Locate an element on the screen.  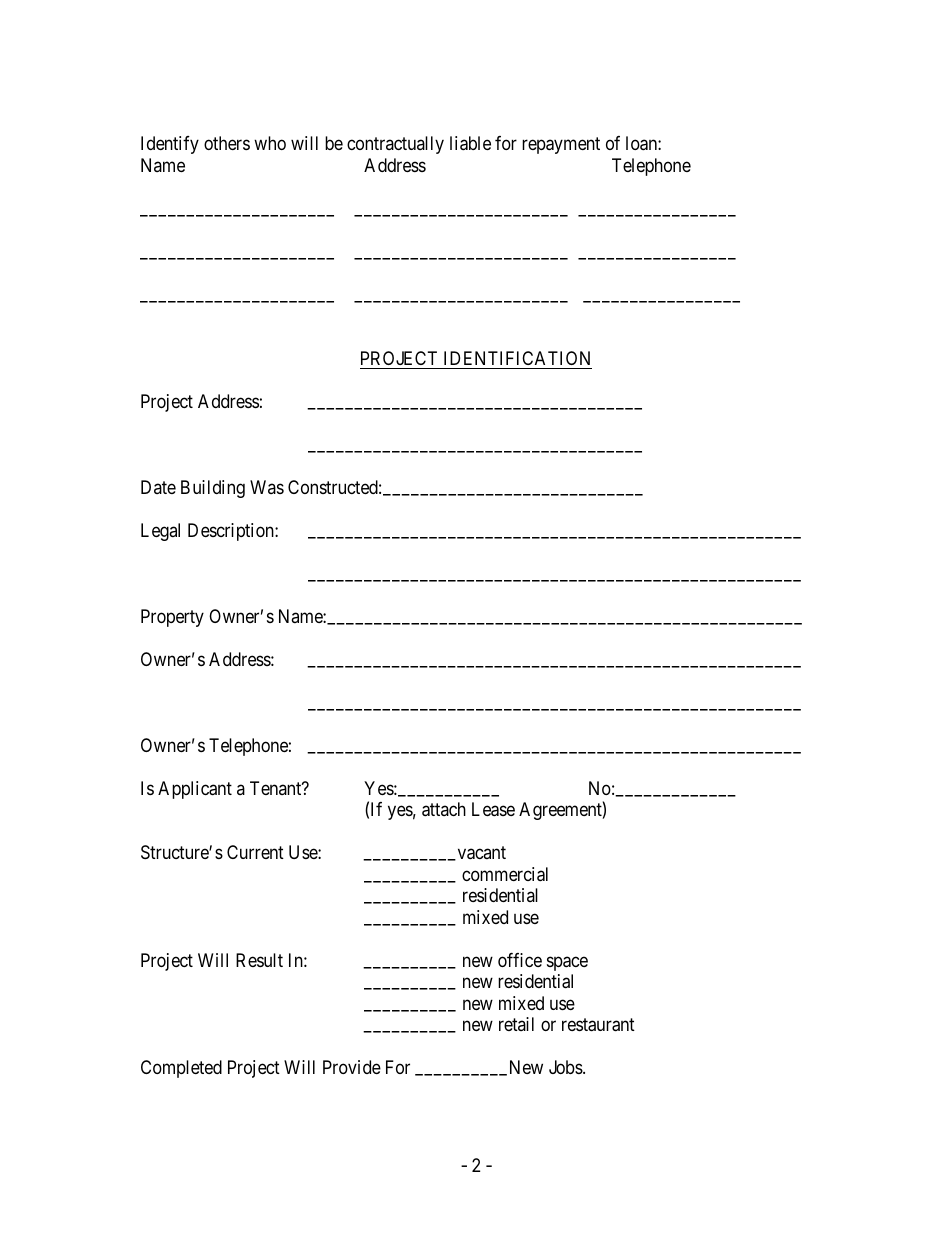
others is located at coordinates (227, 143).
